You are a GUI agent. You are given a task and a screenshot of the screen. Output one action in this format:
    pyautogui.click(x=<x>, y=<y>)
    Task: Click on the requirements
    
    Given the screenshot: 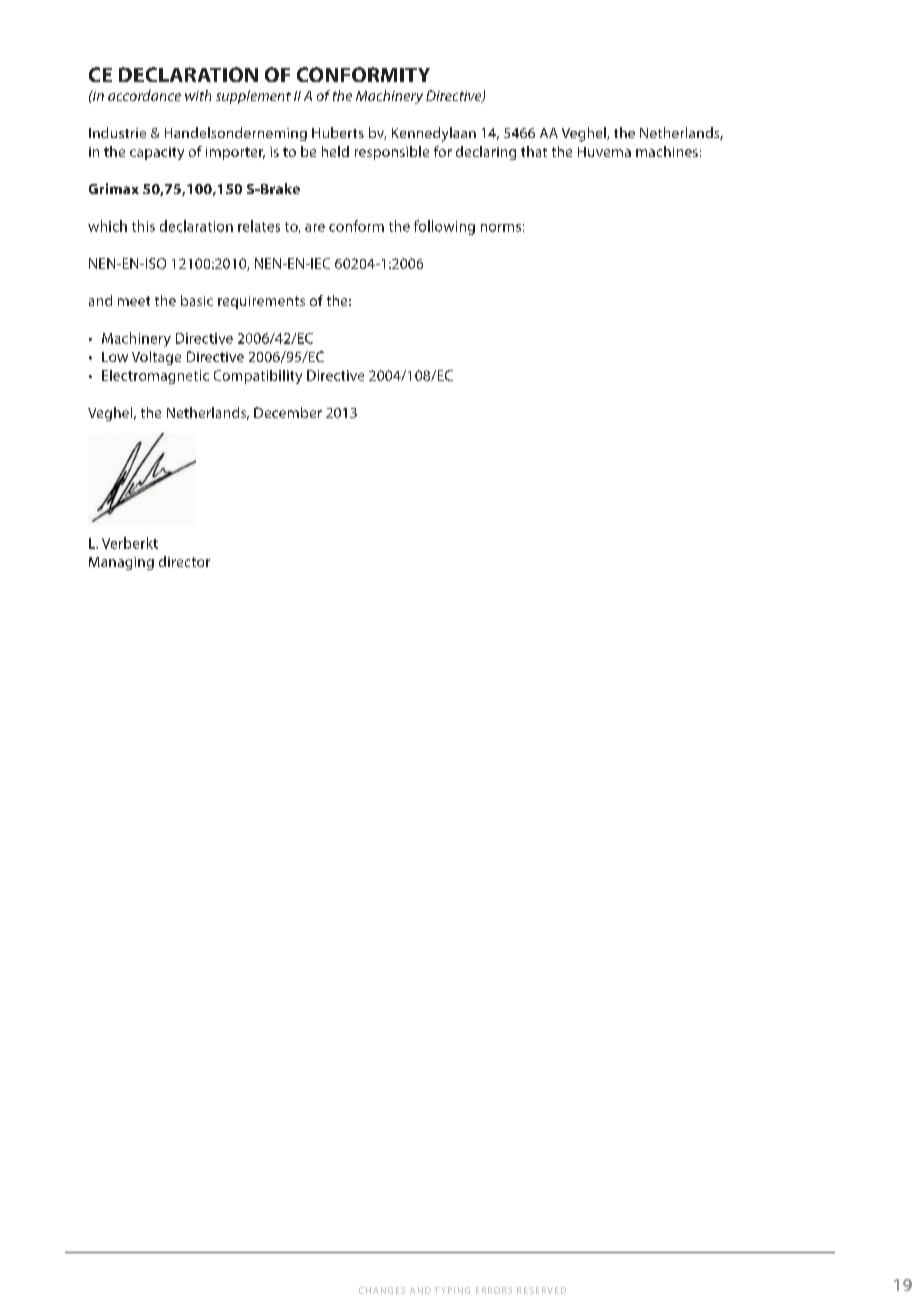 What is the action you would take?
    pyautogui.click(x=261, y=302)
